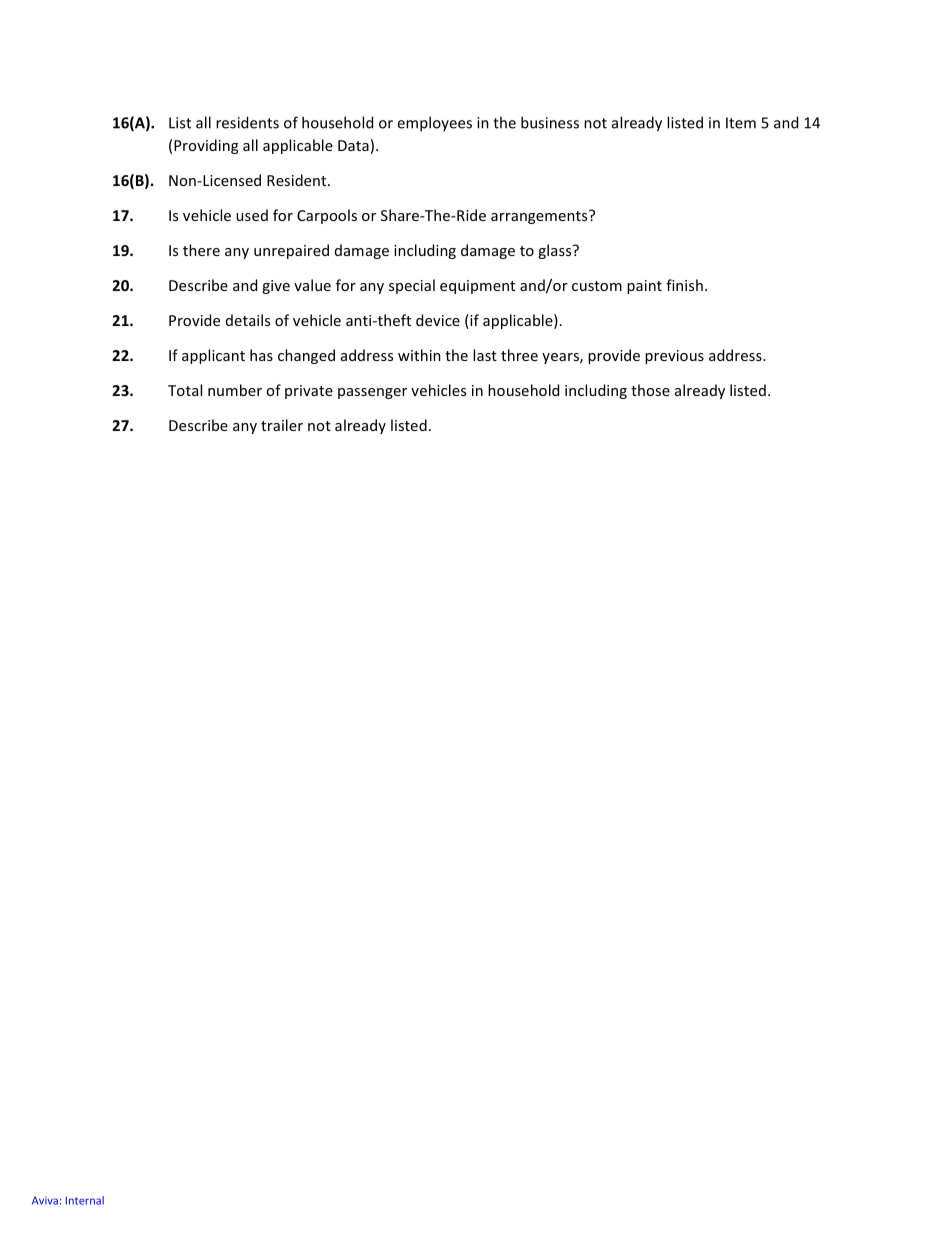  What do you see at coordinates (282, 425) in the screenshot?
I see `trailer` at bounding box center [282, 425].
